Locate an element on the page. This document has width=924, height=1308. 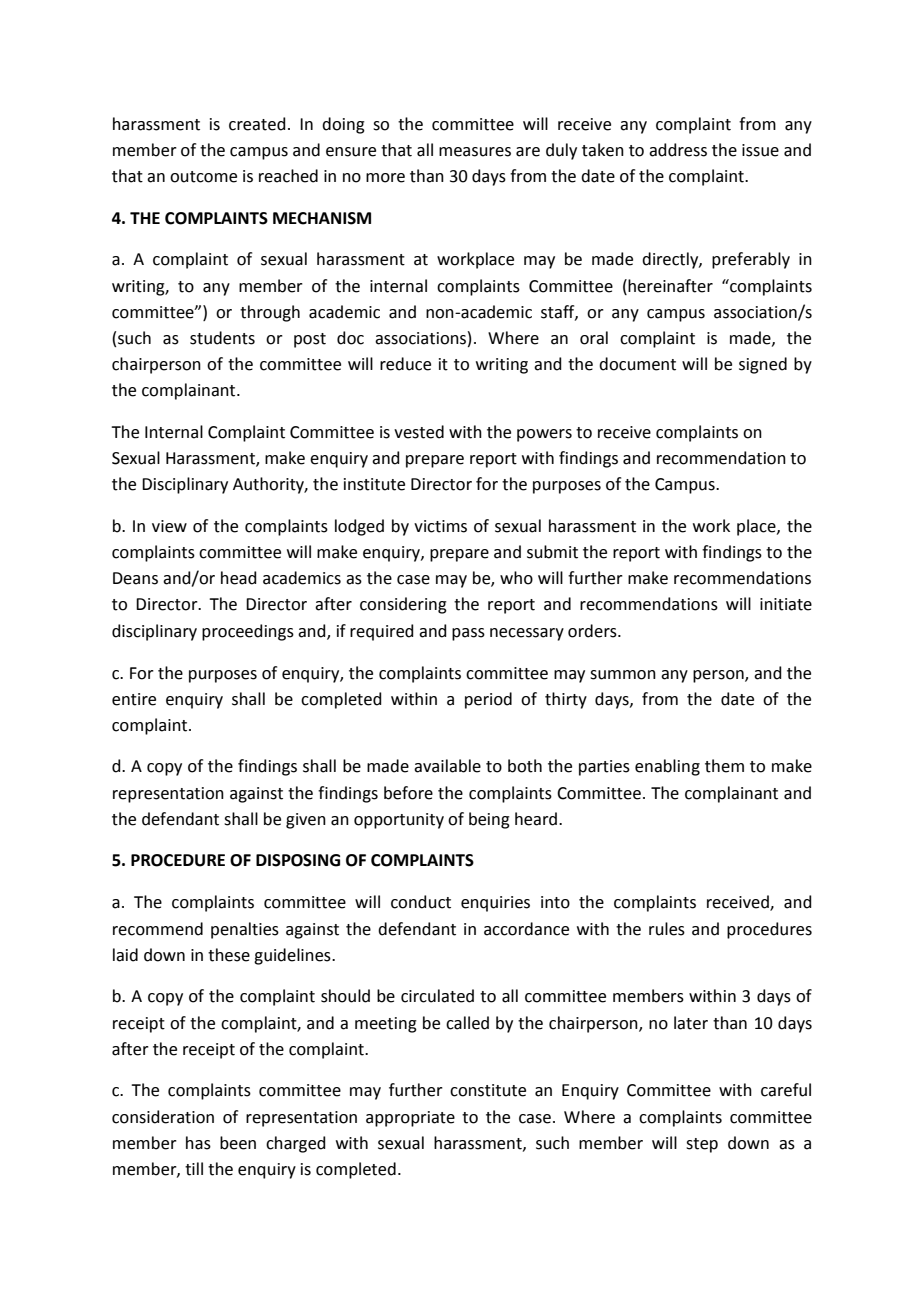
them is located at coordinates (724, 766).
